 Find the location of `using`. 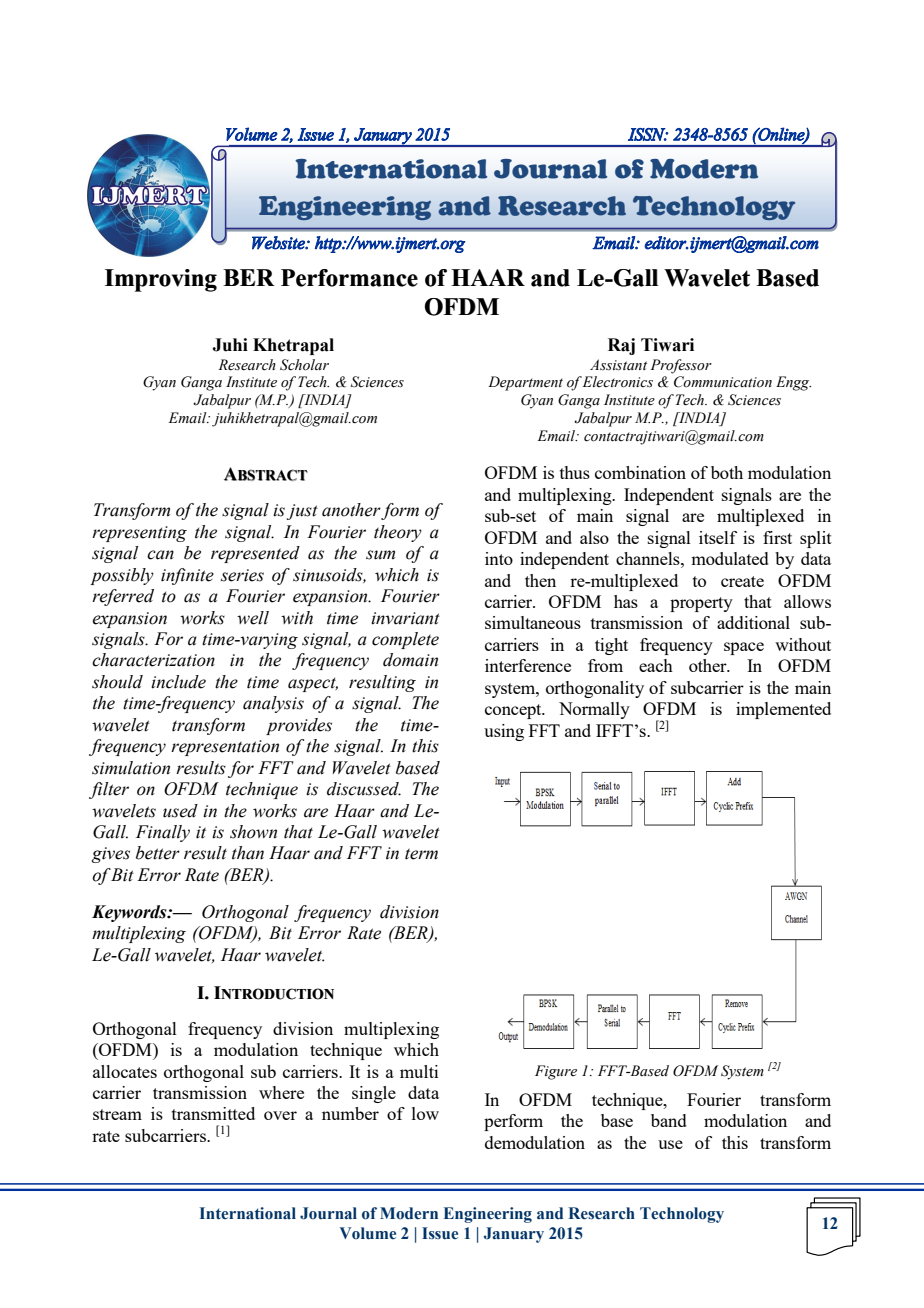

using is located at coordinates (504, 732).
